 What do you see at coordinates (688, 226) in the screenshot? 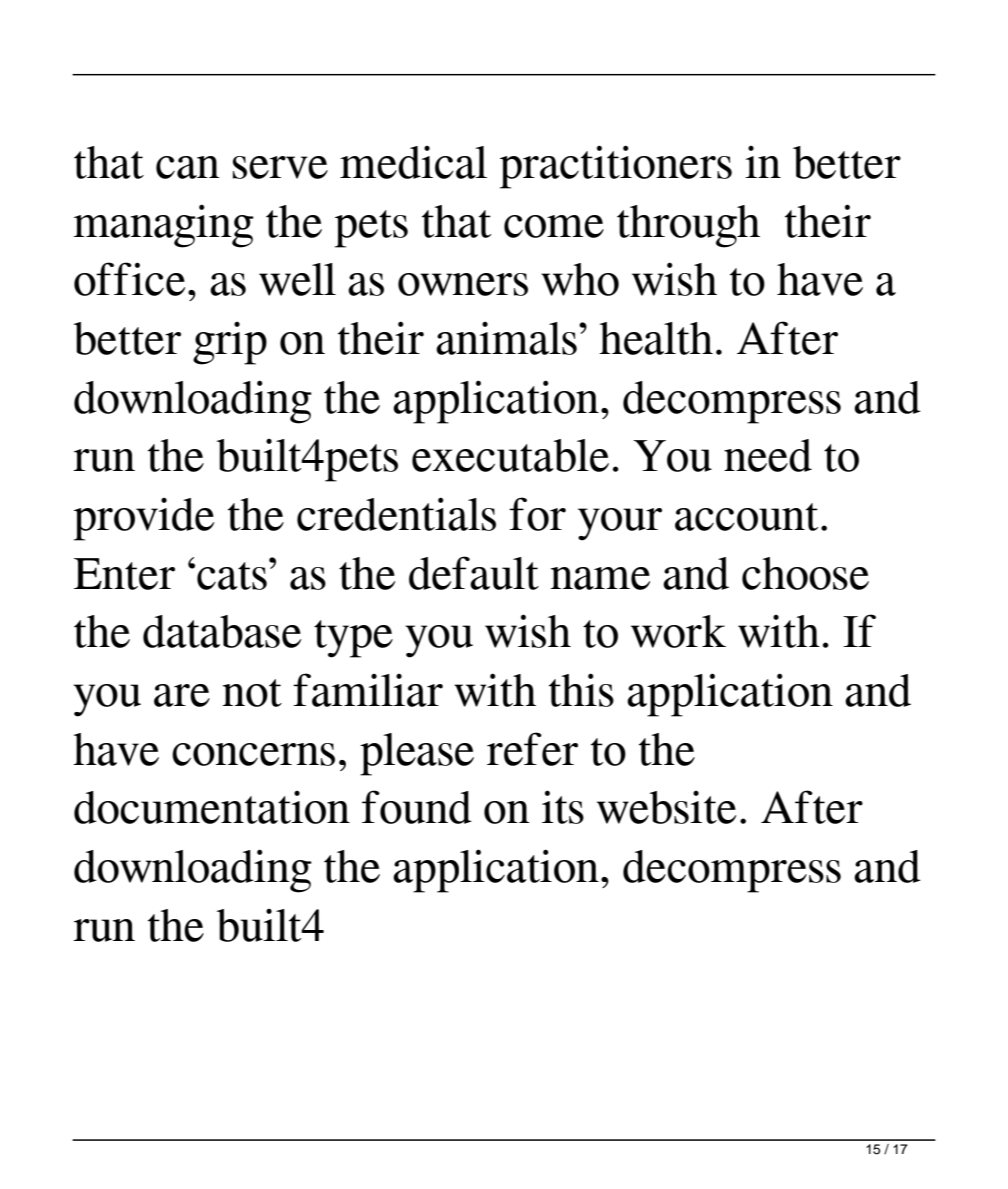
I see `through` at bounding box center [688, 226].
